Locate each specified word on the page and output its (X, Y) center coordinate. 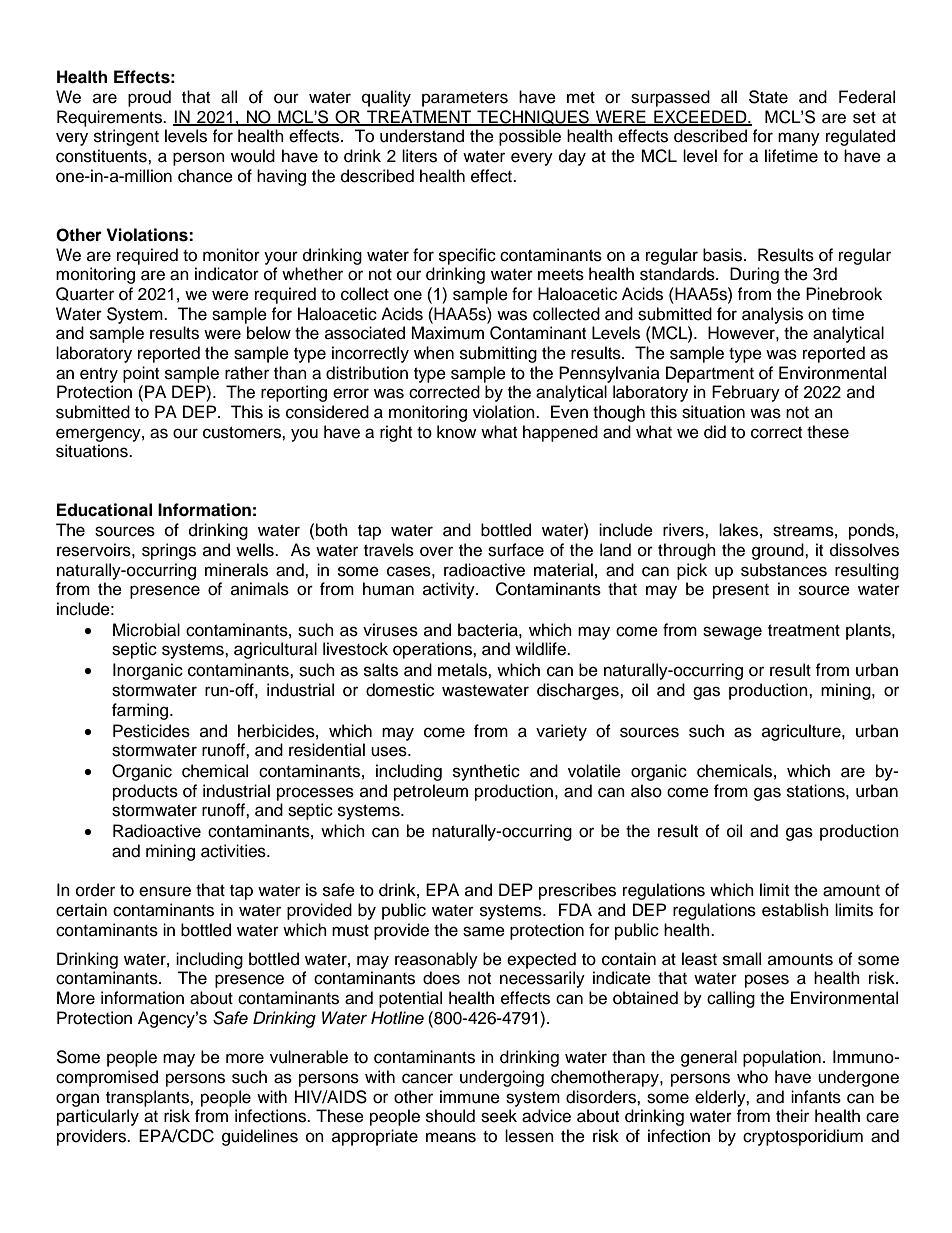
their (792, 1116)
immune (470, 1097)
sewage (732, 633)
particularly (98, 1117)
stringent (126, 137)
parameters (465, 99)
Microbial (146, 630)
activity (450, 590)
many (799, 139)
